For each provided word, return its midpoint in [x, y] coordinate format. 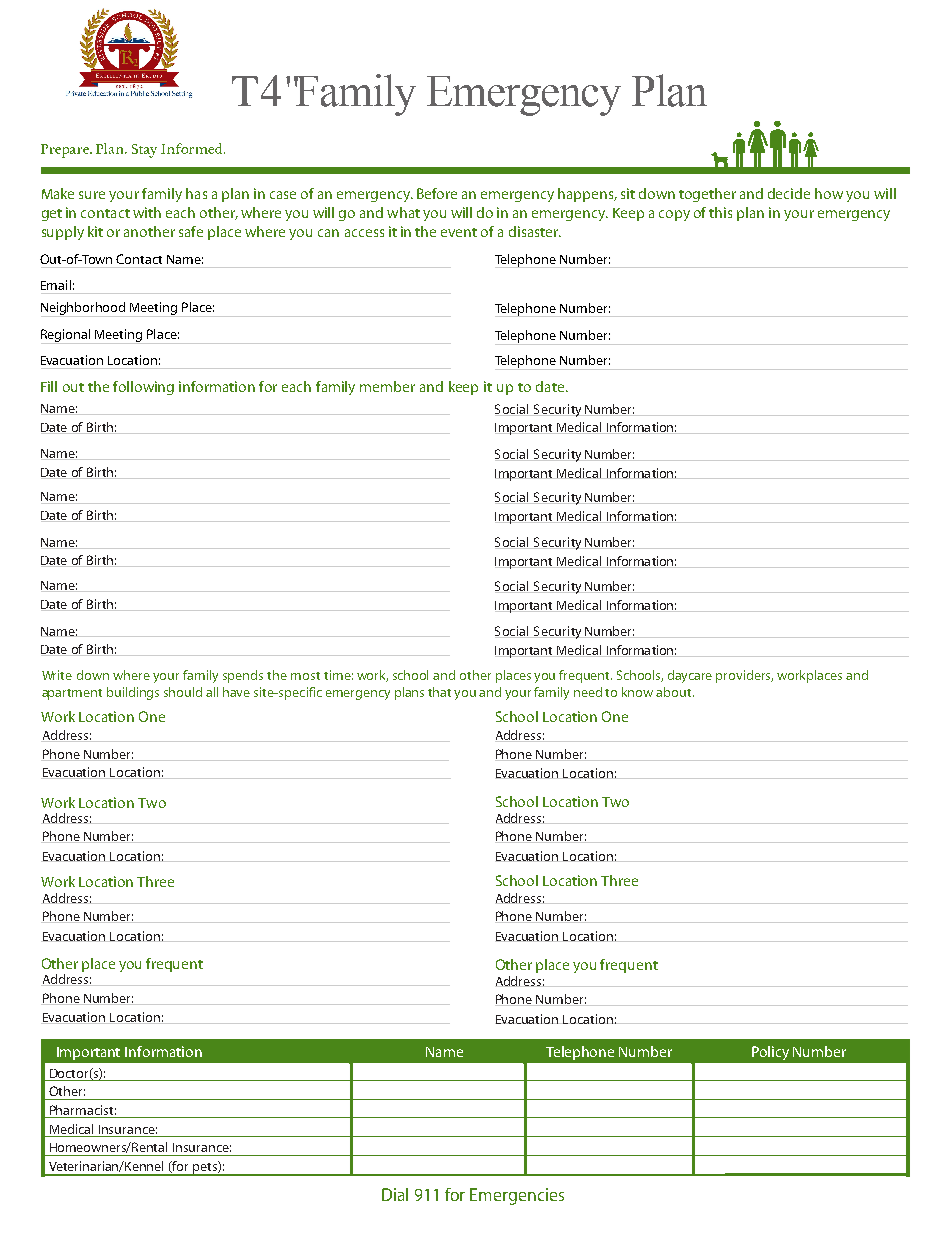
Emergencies [517, 1196]
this [720, 212]
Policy [770, 1053]
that [439, 692]
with [147, 212]
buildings [133, 693]
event [459, 232]
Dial [395, 1194]
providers [744, 676]
